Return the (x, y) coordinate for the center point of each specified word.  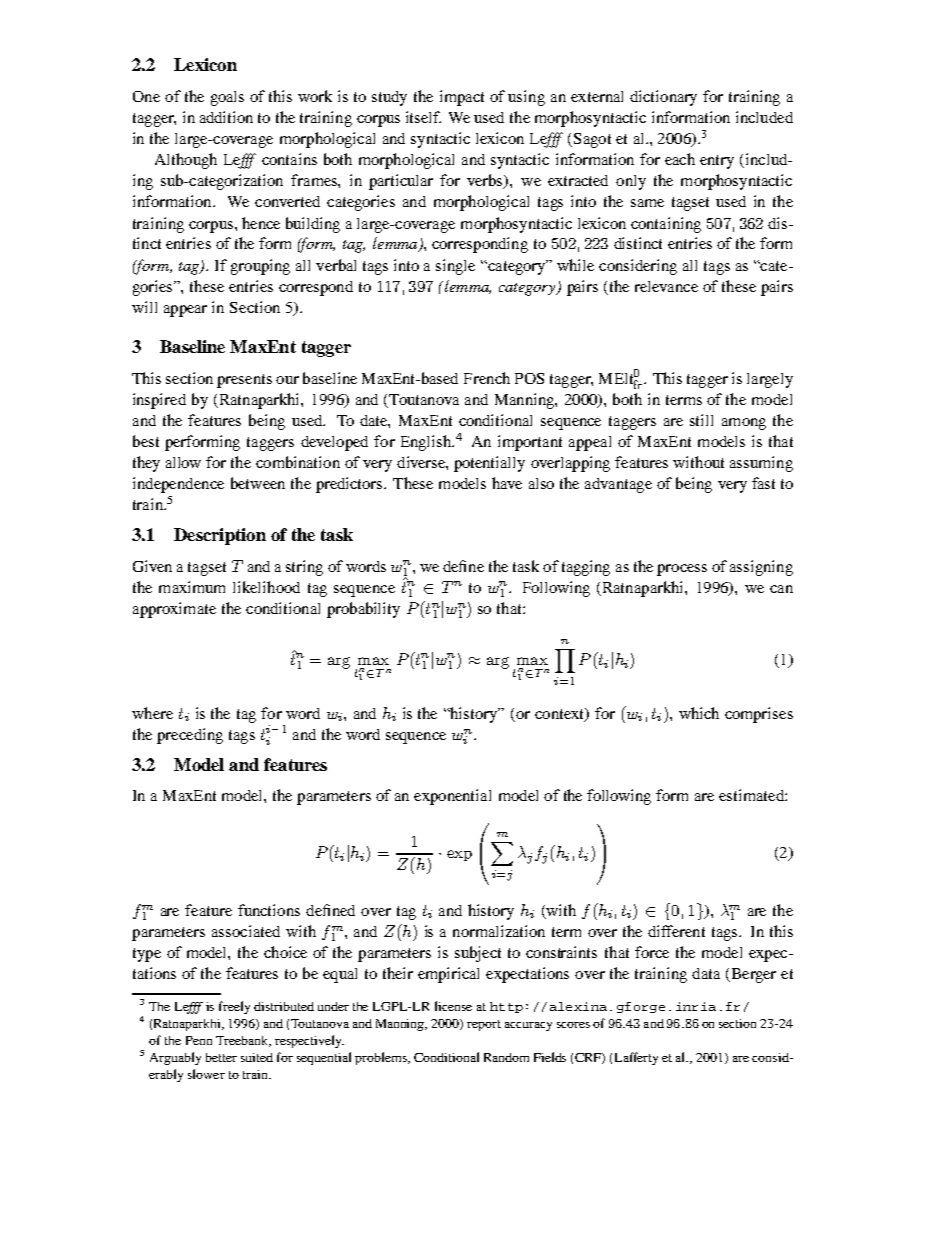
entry (717, 162)
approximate (174, 610)
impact (462, 98)
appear (185, 311)
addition (226, 117)
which (699, 713)
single (455, 267)
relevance (666, 286)
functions (269, 910)
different (676, 931)
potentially (489, 464)
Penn (199, 1040)
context (561, 714)
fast (763, 483)
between (258, 483)
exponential (452, 797)
